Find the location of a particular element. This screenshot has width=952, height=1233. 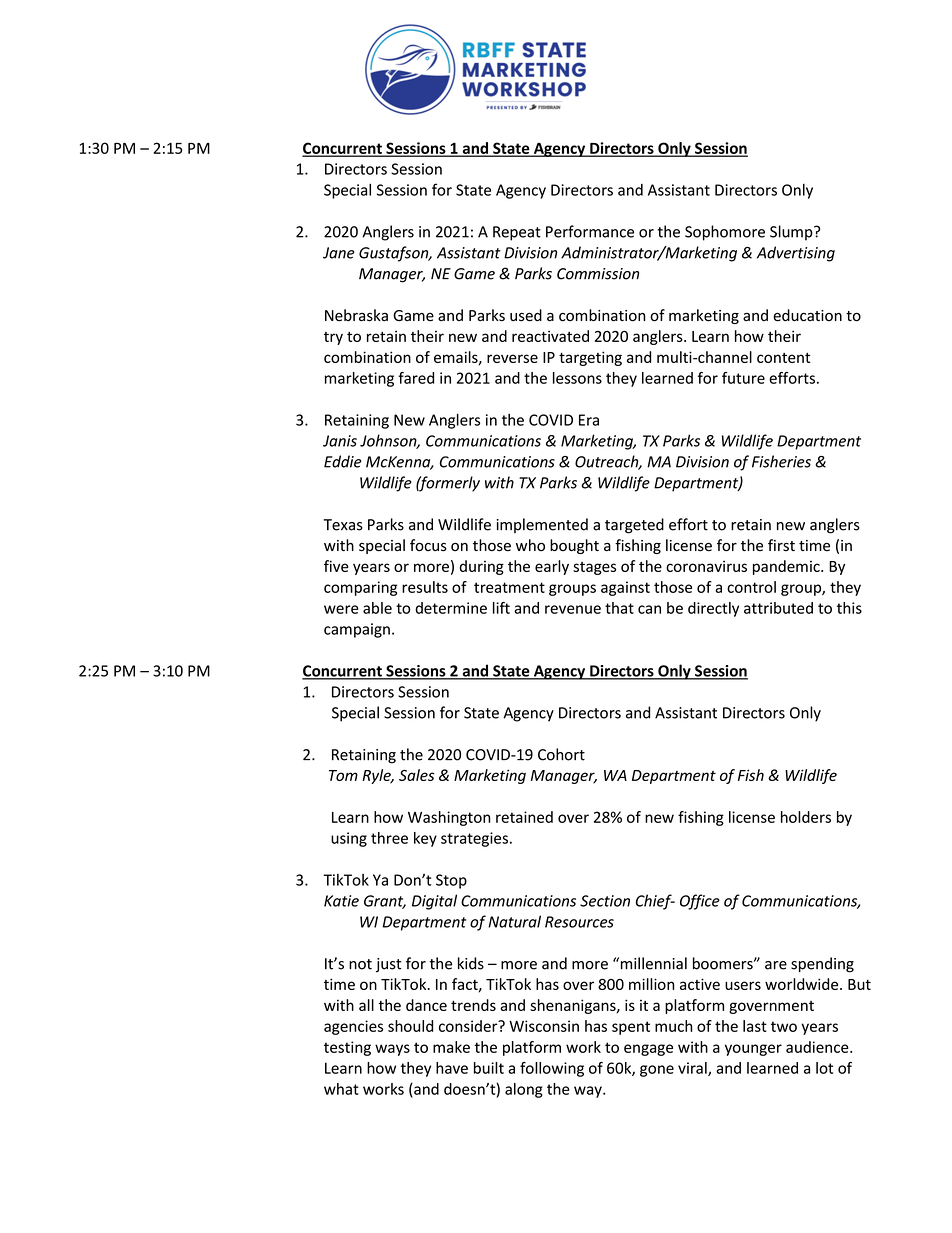

bought is located at coordinates (574, 546).
